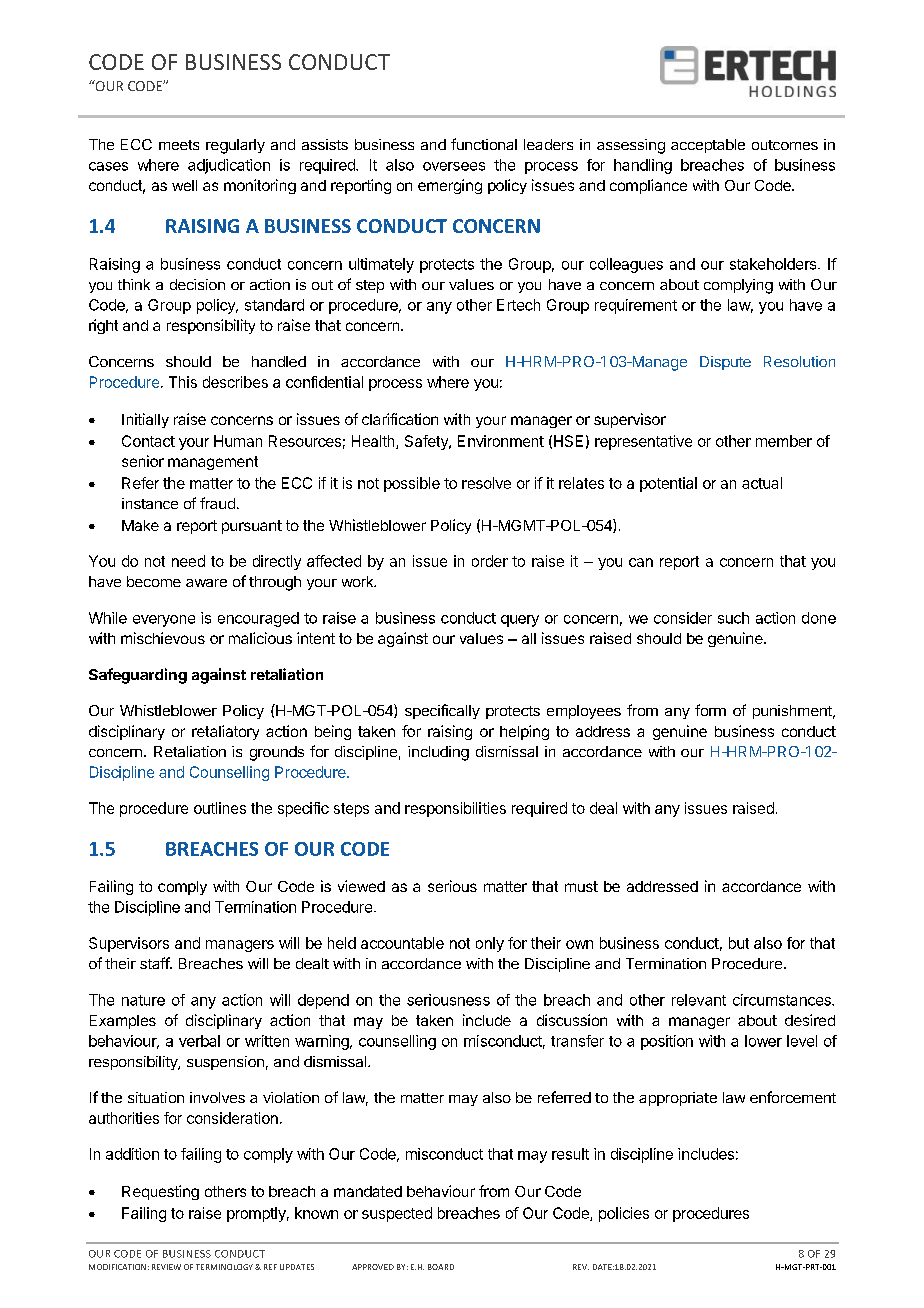 The width and height of the screenshot is (924, 1308). What do you see at coordinates (184, 185) in the screenshot?
I see `well` at bounding box center [184, 185].
